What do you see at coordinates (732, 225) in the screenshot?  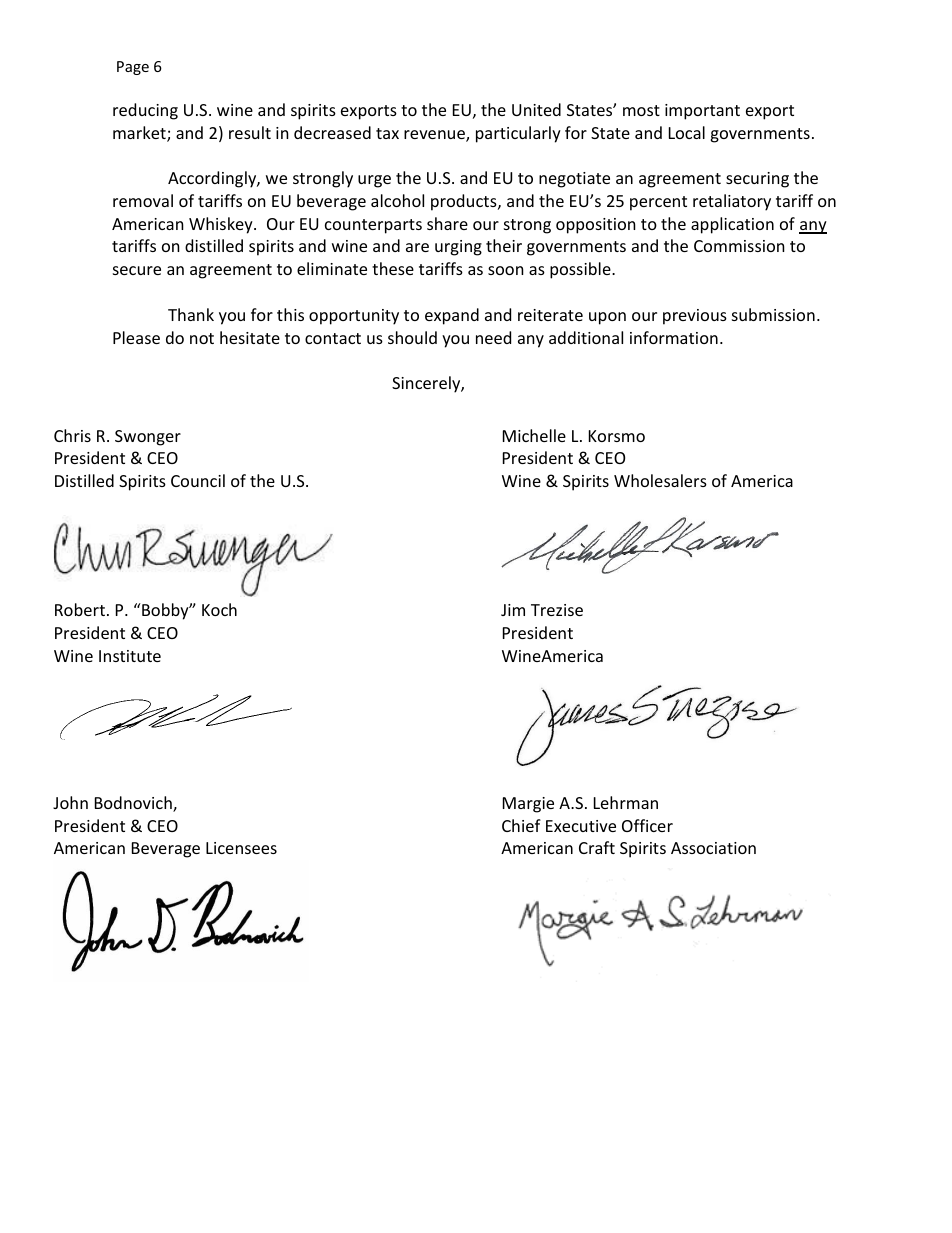 I see `application` at bounding box center [732, 225].
